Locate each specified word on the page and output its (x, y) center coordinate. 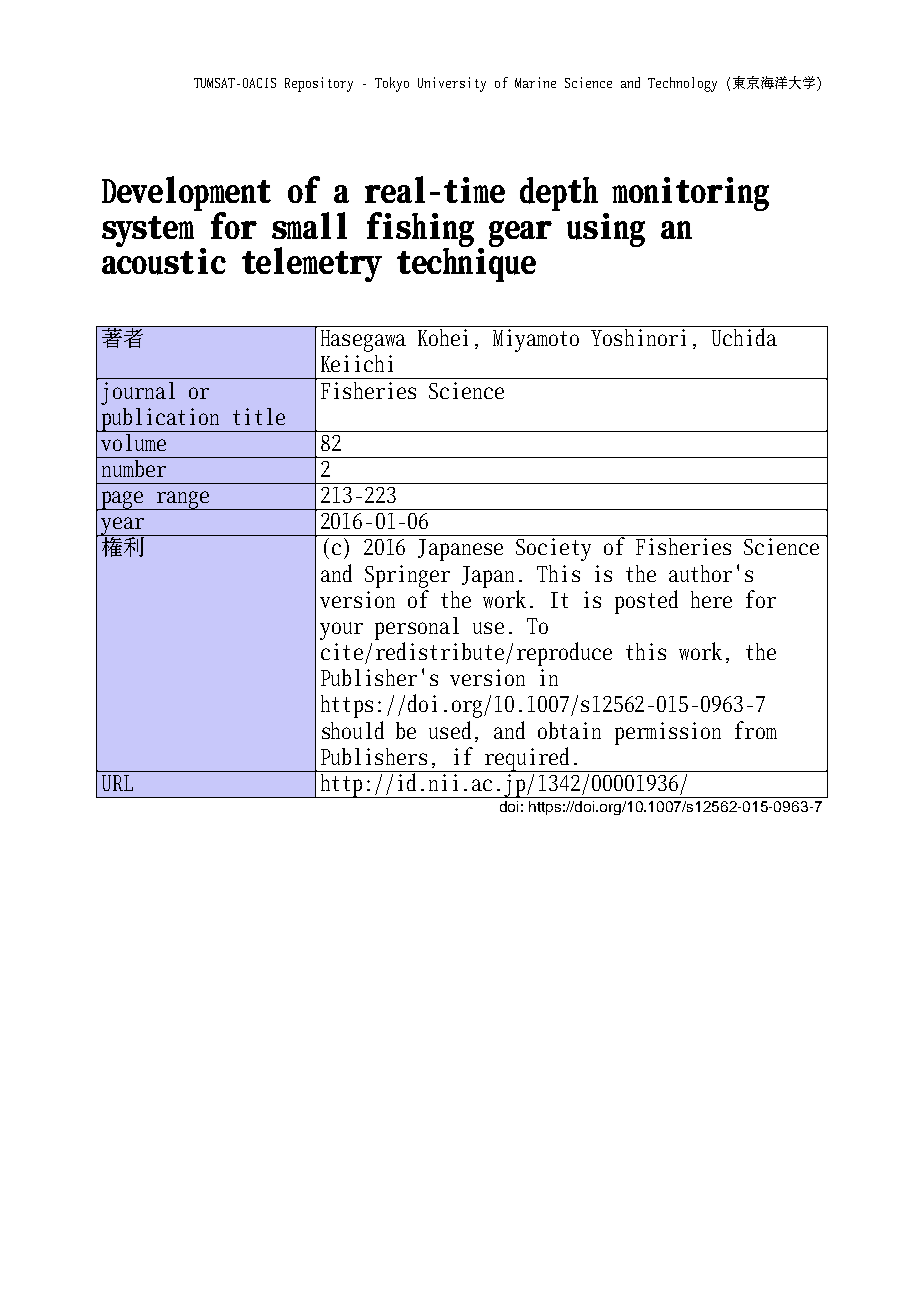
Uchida (745, 336)
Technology (682, 84)
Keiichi (357, 363)
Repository (319, 84)
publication (163, 418)
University (452, 84)
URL (117, 783)
